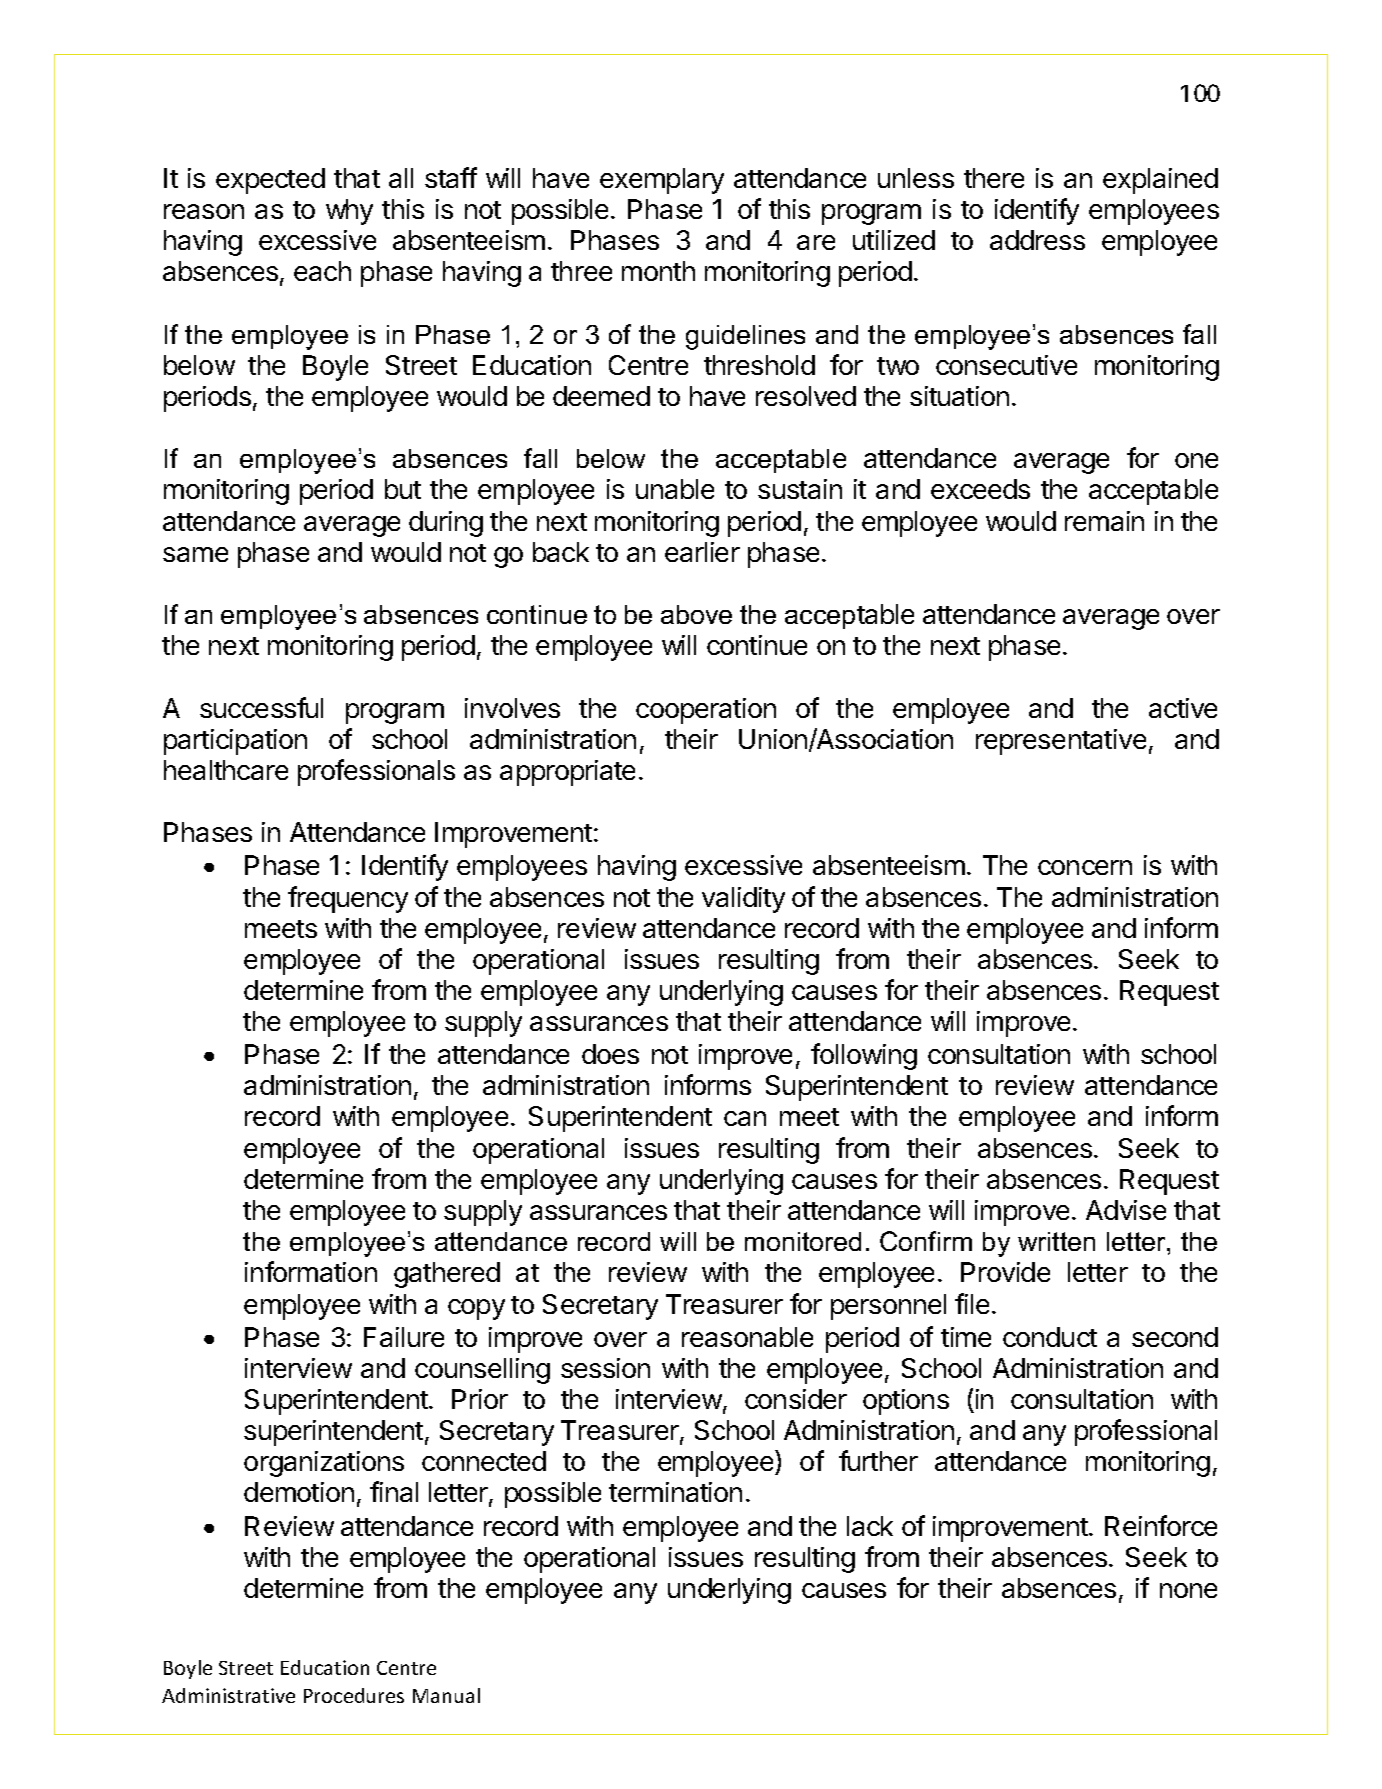 Image resolution: width=1382 pixels, height=1789 pixels. Describe the element at coordinates (349, 212) in the screenshot. I see `why` at that location.
